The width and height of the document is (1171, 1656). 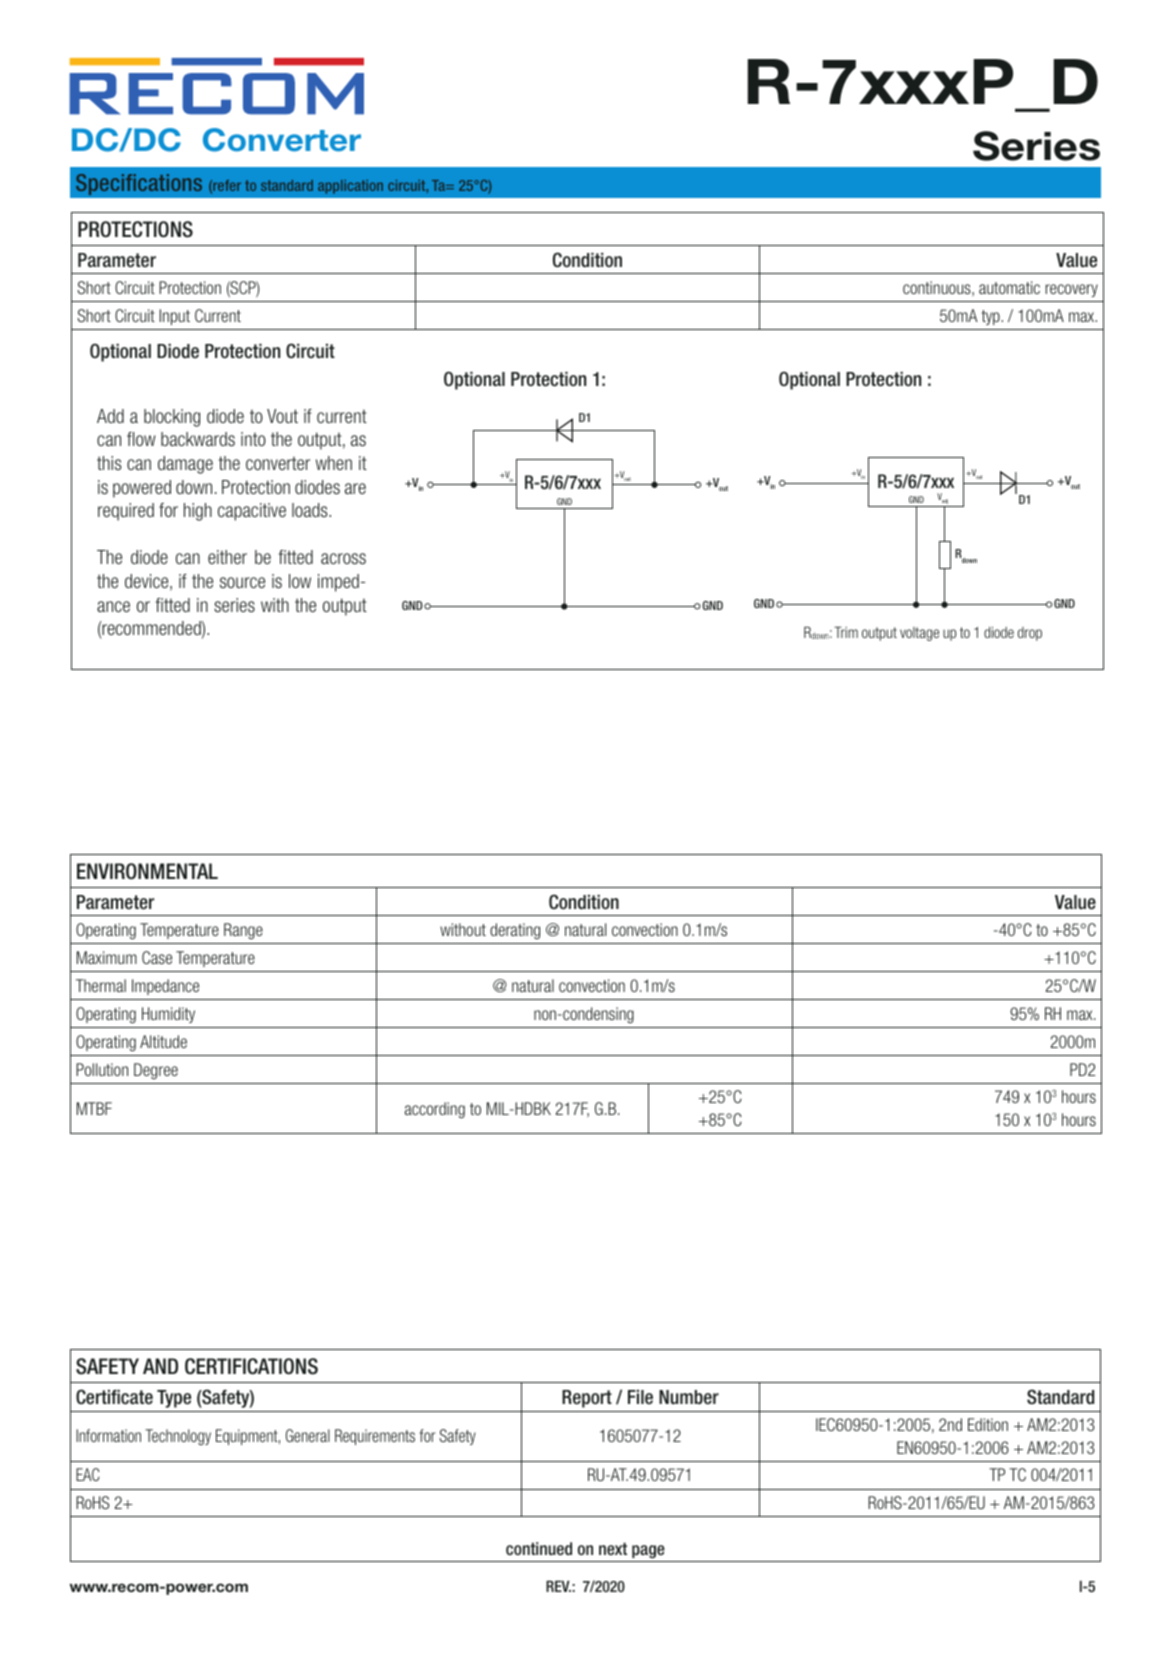 What do you see at coordinates (168, 1015) in the document?
I see `Humidity` at bounding box center [168, 1015].
